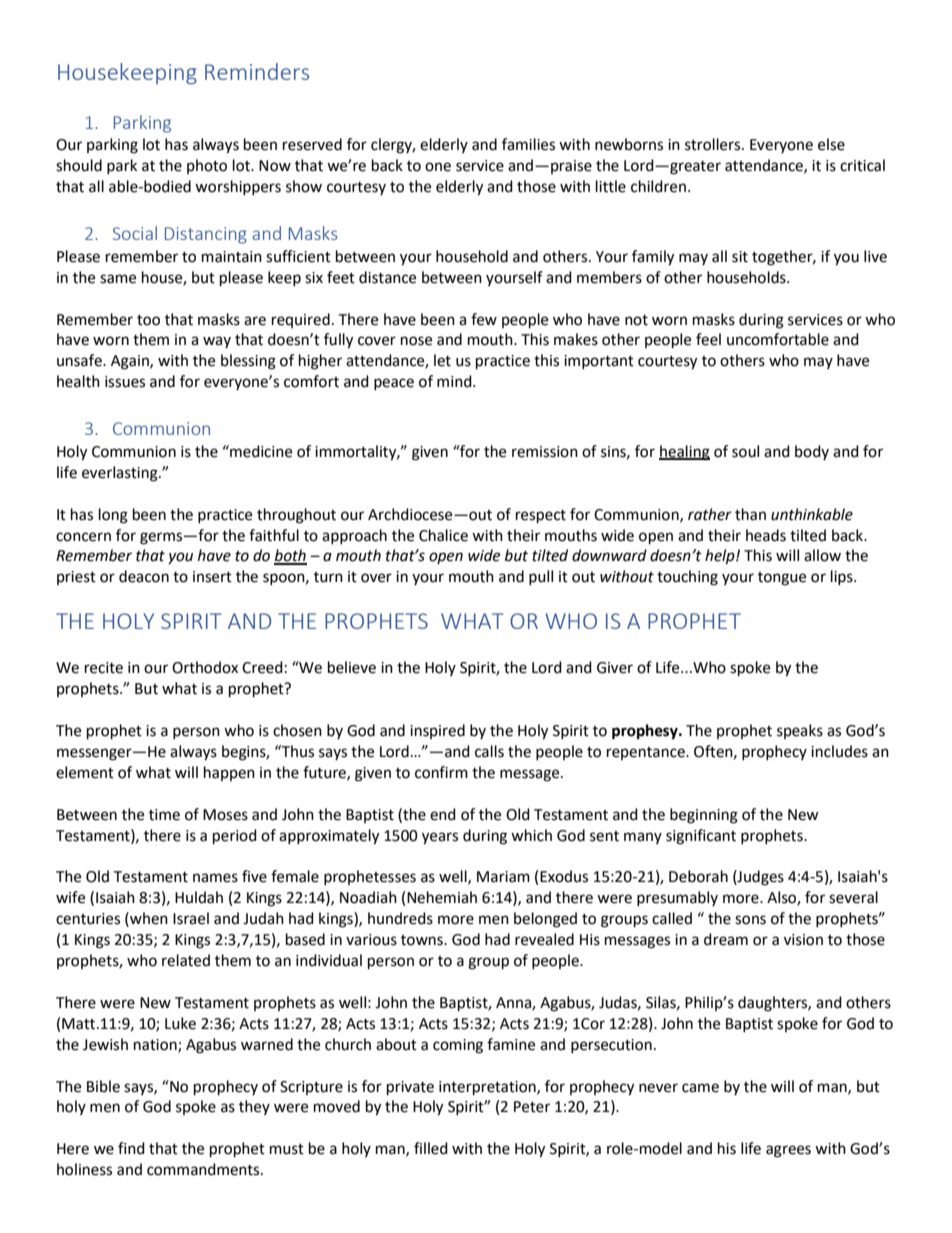  What do you see at coordinates (831, 144) in the screenshot?
I see `else` at bounding box center [831, 144].
